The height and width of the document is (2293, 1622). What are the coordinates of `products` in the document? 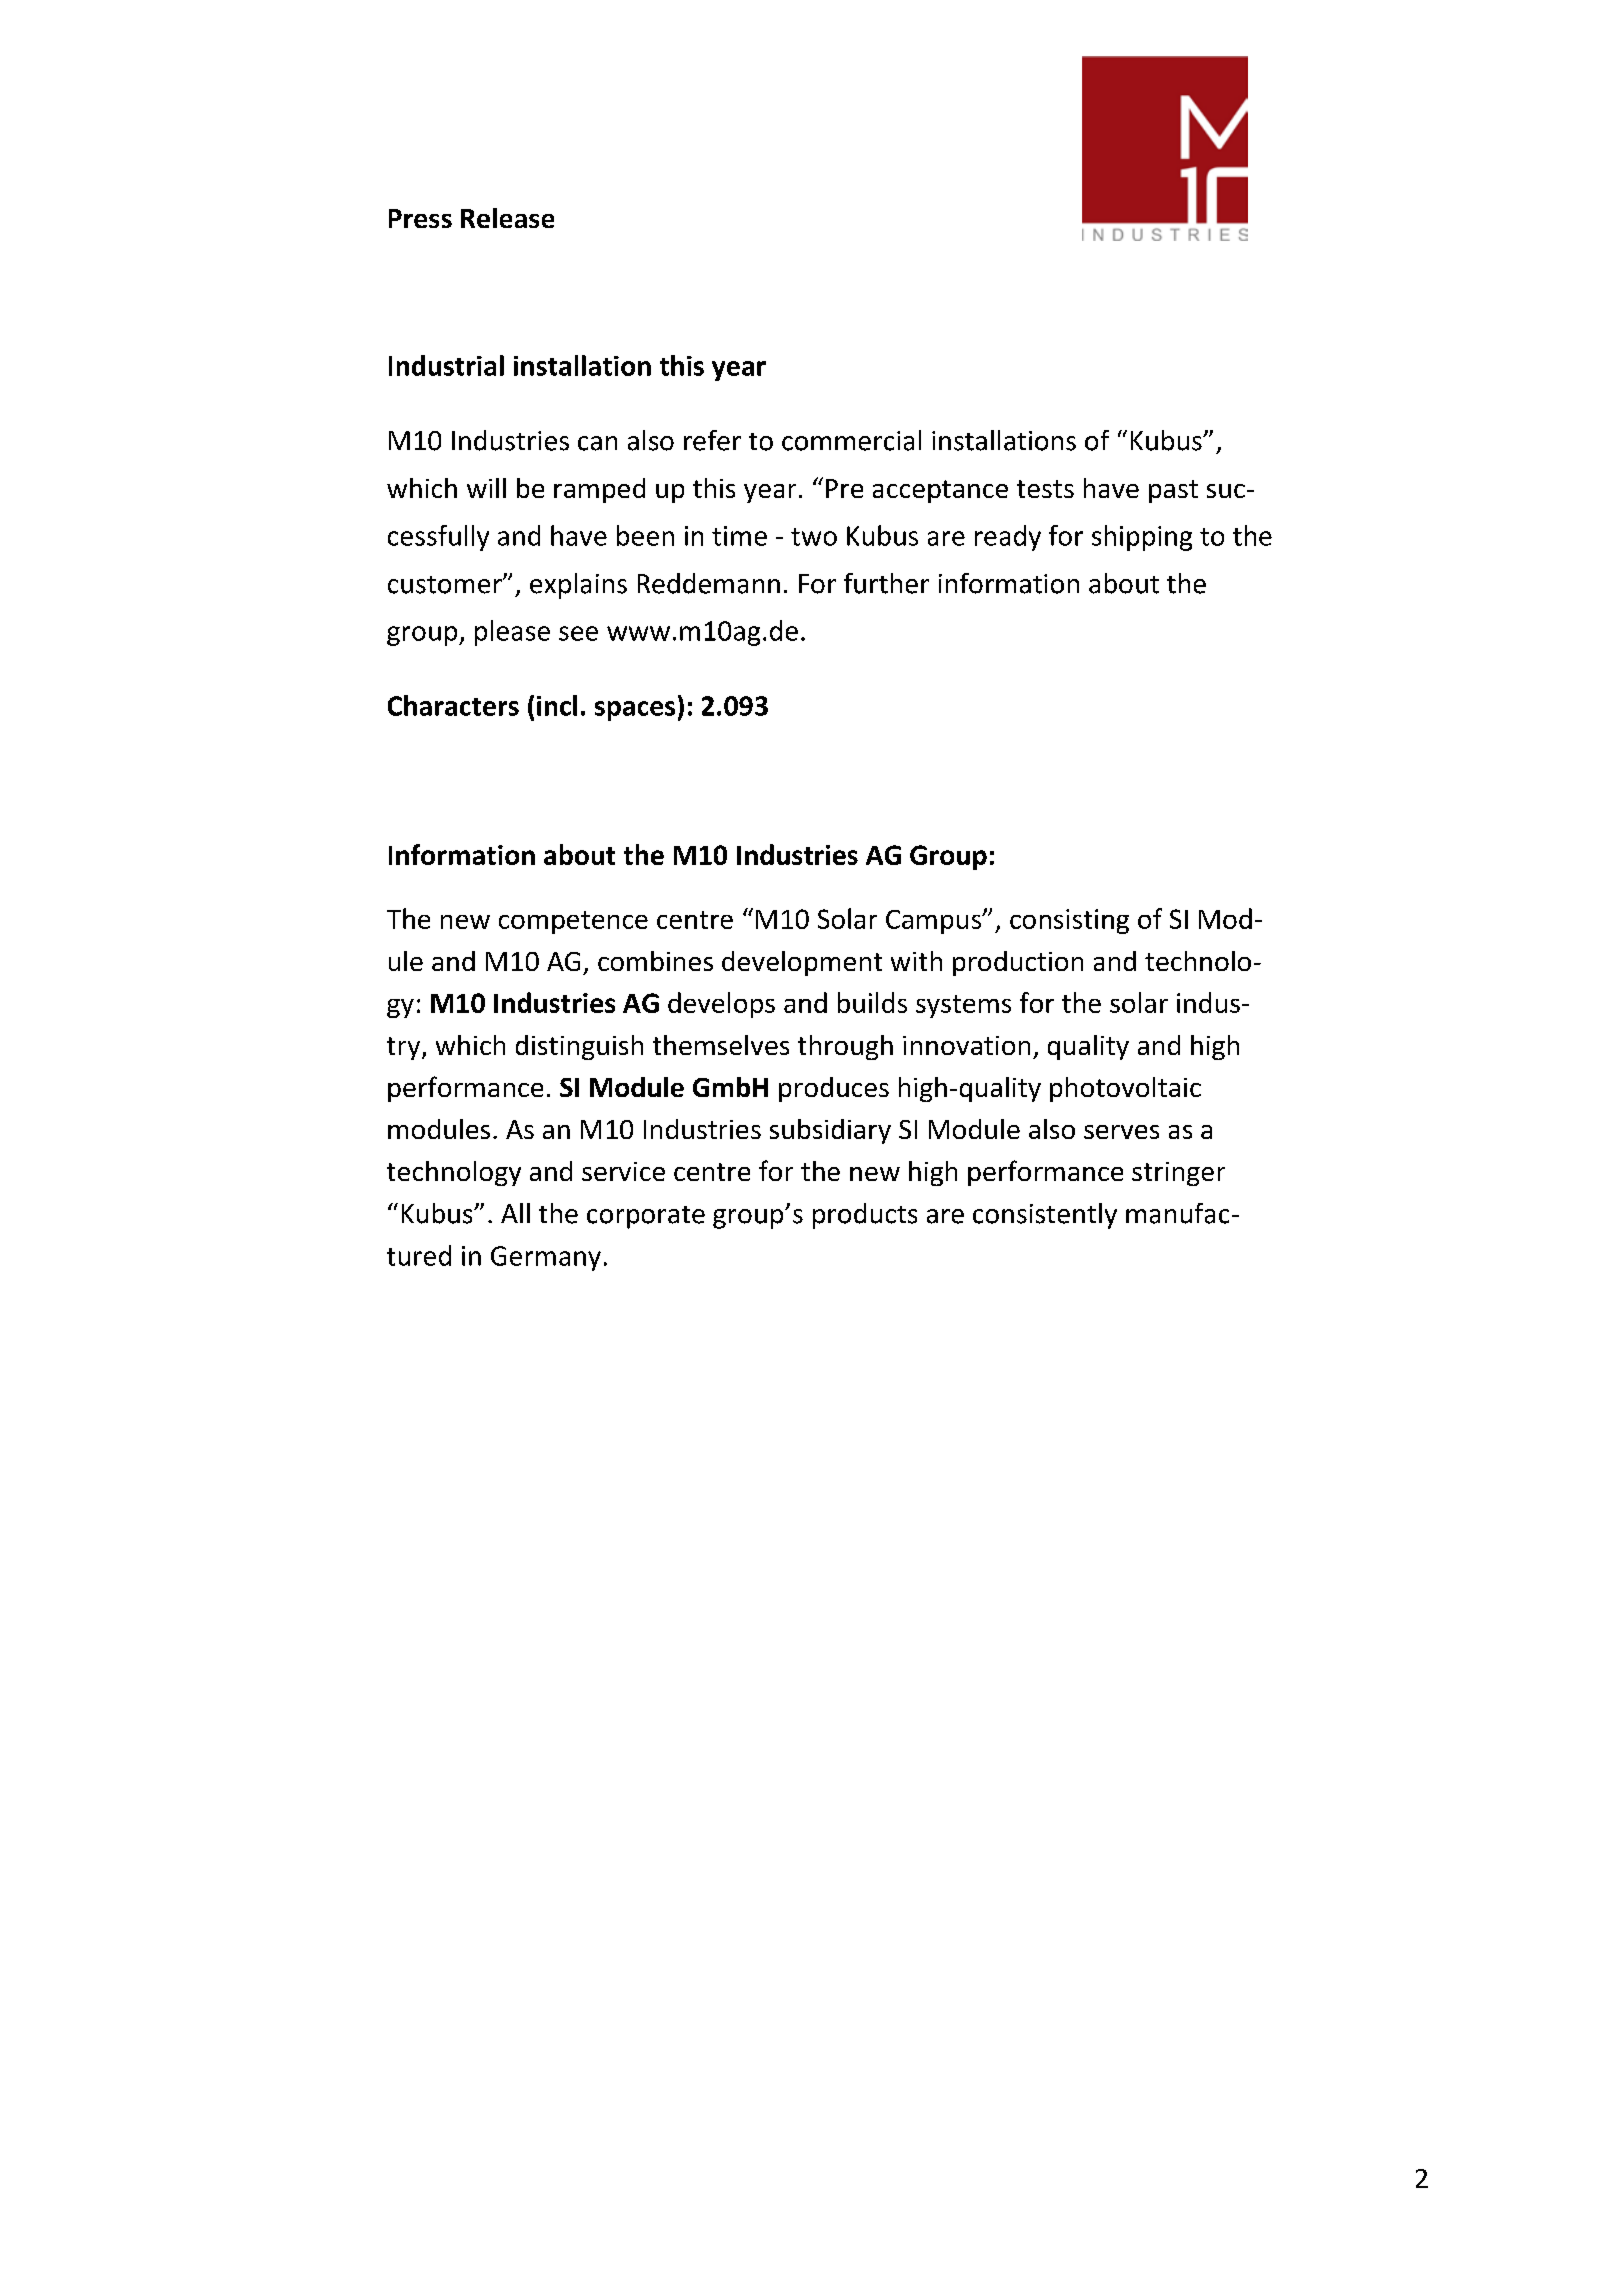 It's located at (865, 1216).
